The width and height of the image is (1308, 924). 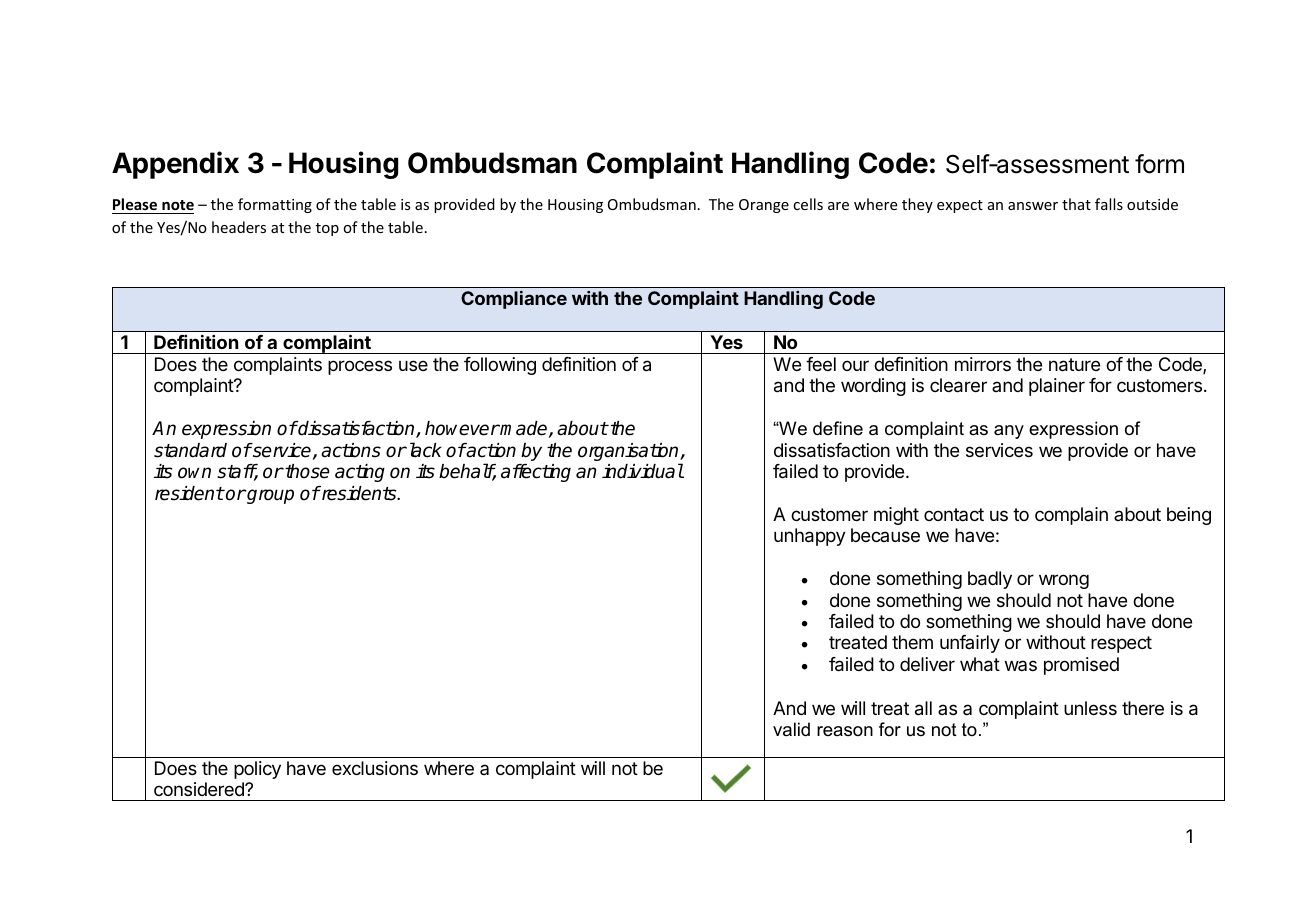 What do you see at coordinates (194, 473) in the image?
I see `own` at bounding box center [194, 473].
